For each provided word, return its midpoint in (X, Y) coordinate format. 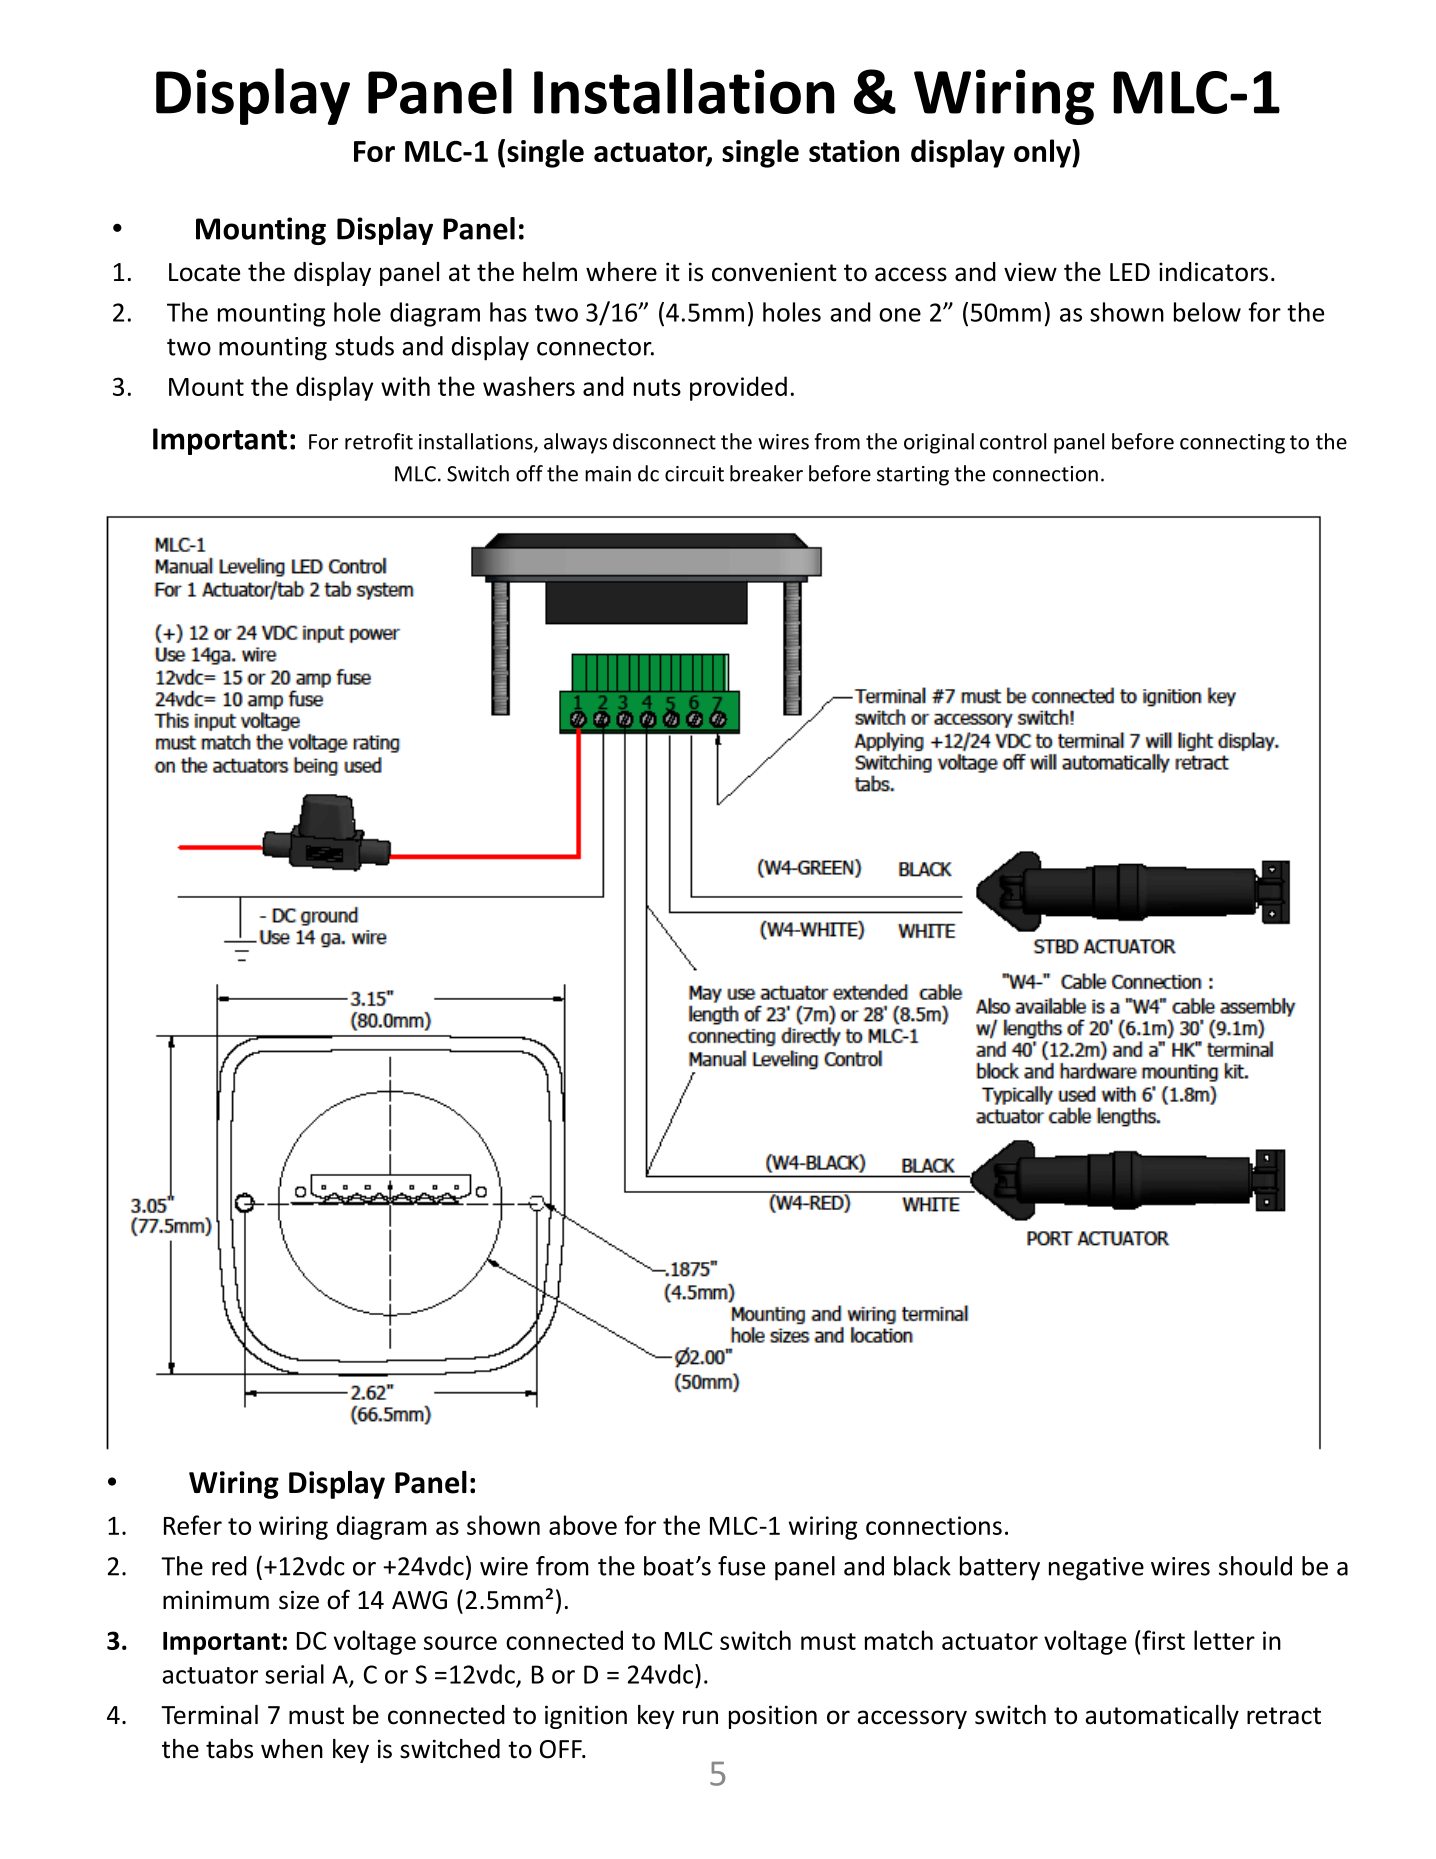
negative (1096, 1569)
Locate (204, 272)
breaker (766, 473)
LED (1130, 272)
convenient (774, 272)
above (583, 1525)
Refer (193, 1525)
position (773, 1717)
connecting (1232, 444)
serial (294, 1674)
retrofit (379, 441)
